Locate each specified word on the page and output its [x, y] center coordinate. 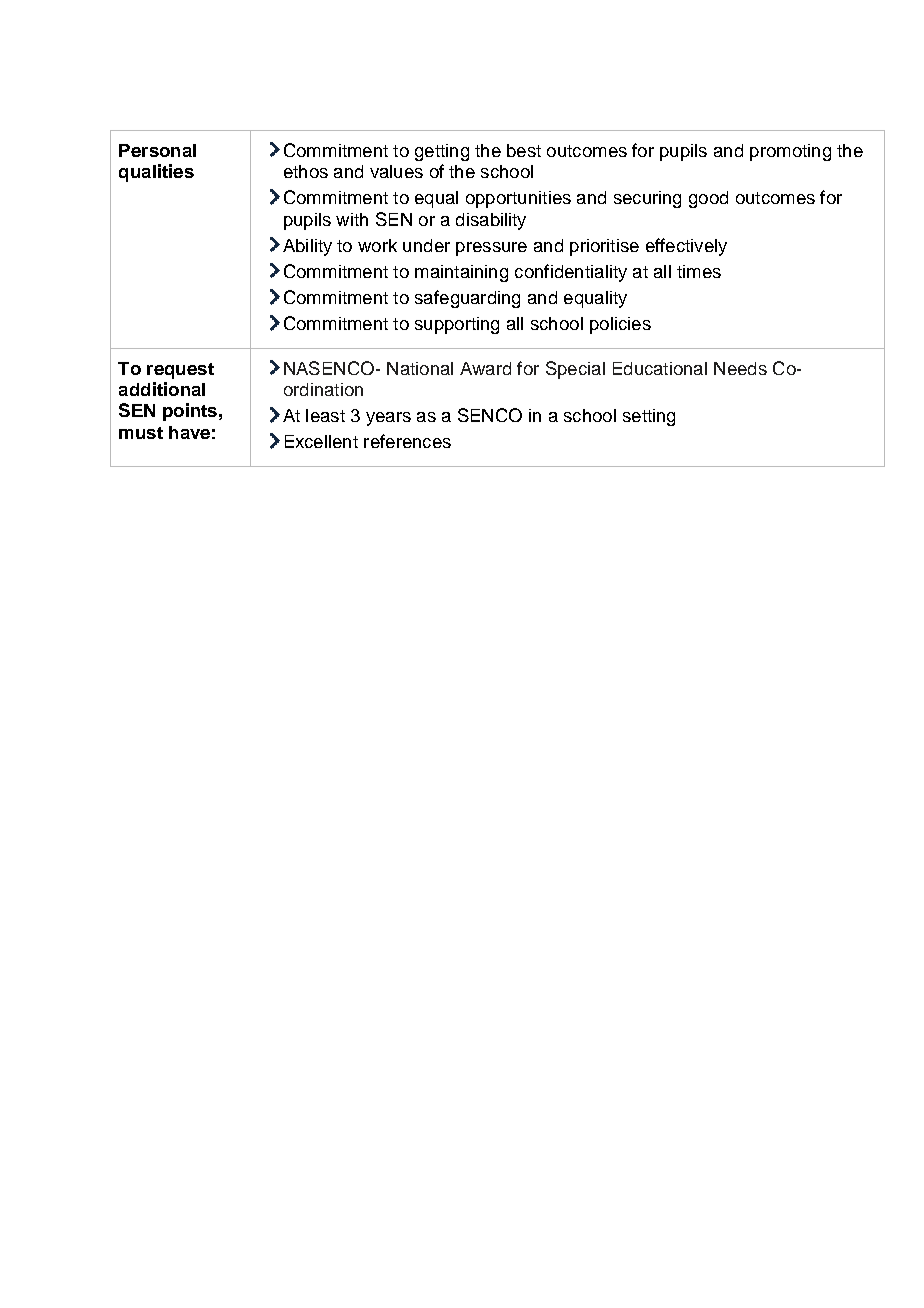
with [352, 219]
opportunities [518, 199]
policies [620, 325]
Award [485, 368]
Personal [157, 150]
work [377, 245]
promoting [790, 152]
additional [162, 389]
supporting [457, 325]
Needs [740, 368]
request [180, 371]
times [699, 271]
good [708, 199]
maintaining [461, 273]
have [189, 432]
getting [442, 152]
